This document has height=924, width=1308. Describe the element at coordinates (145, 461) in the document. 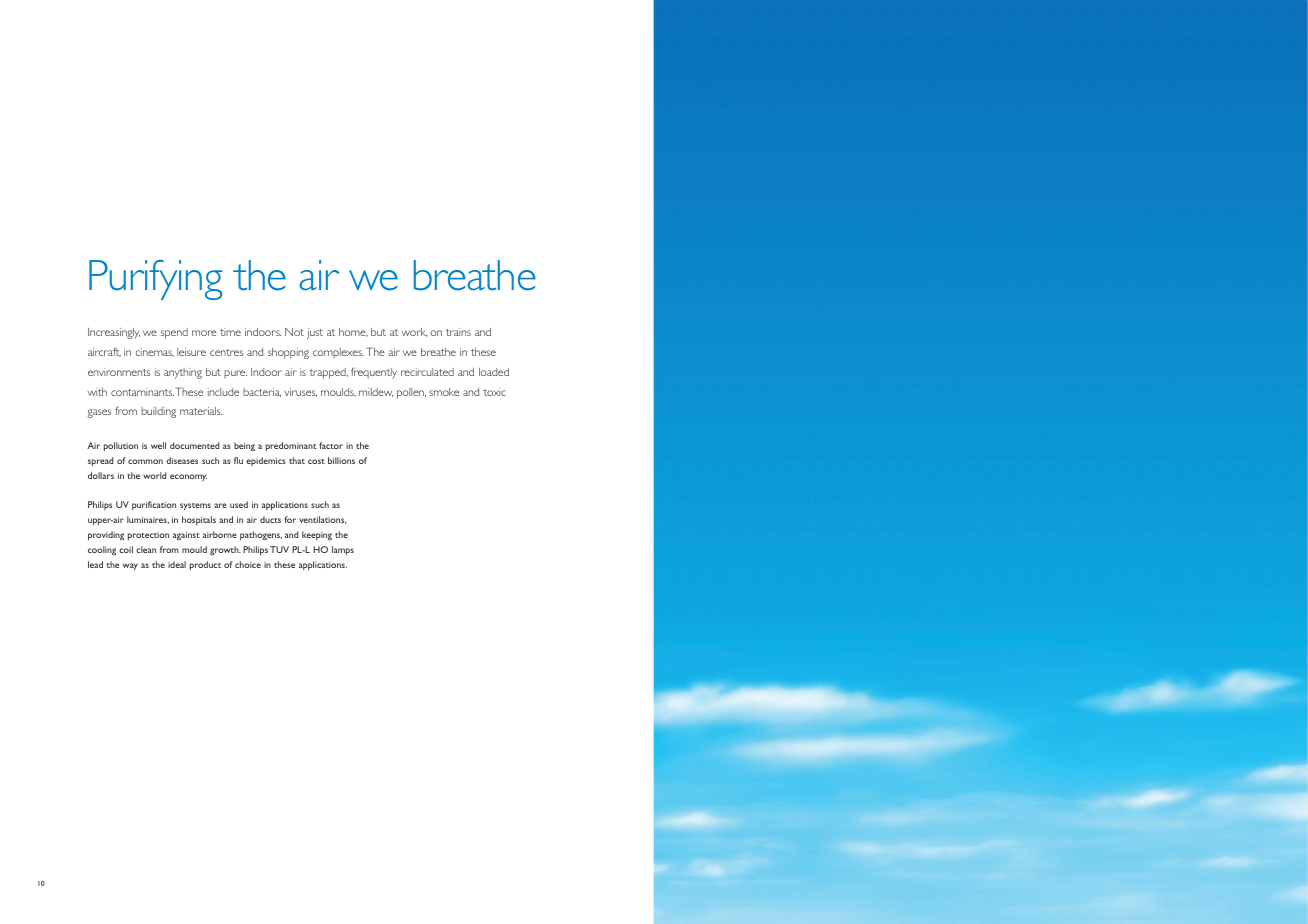

I see `common` at that location.
